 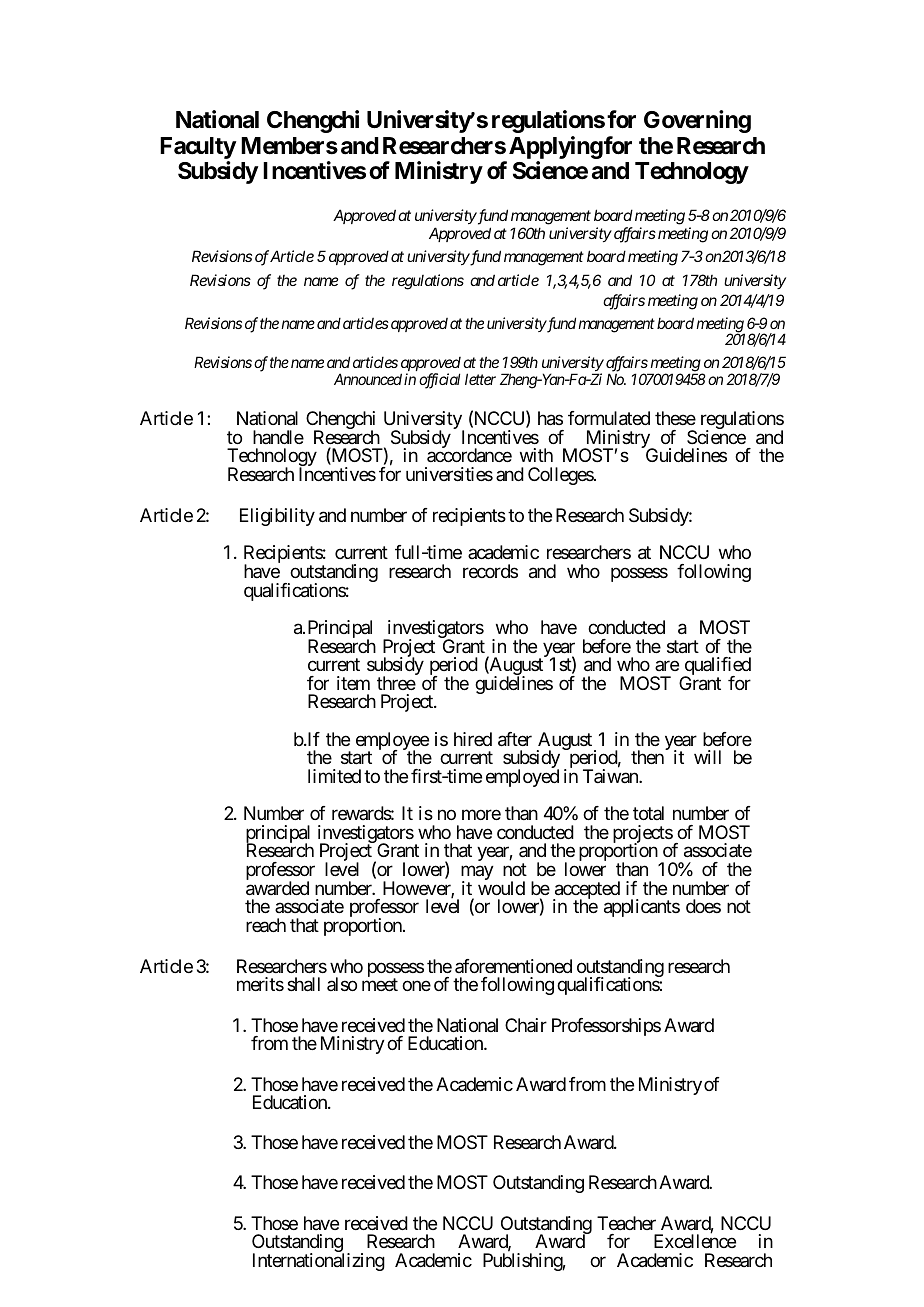 I want to click on Eligibility, so click(x=277, y=517).
